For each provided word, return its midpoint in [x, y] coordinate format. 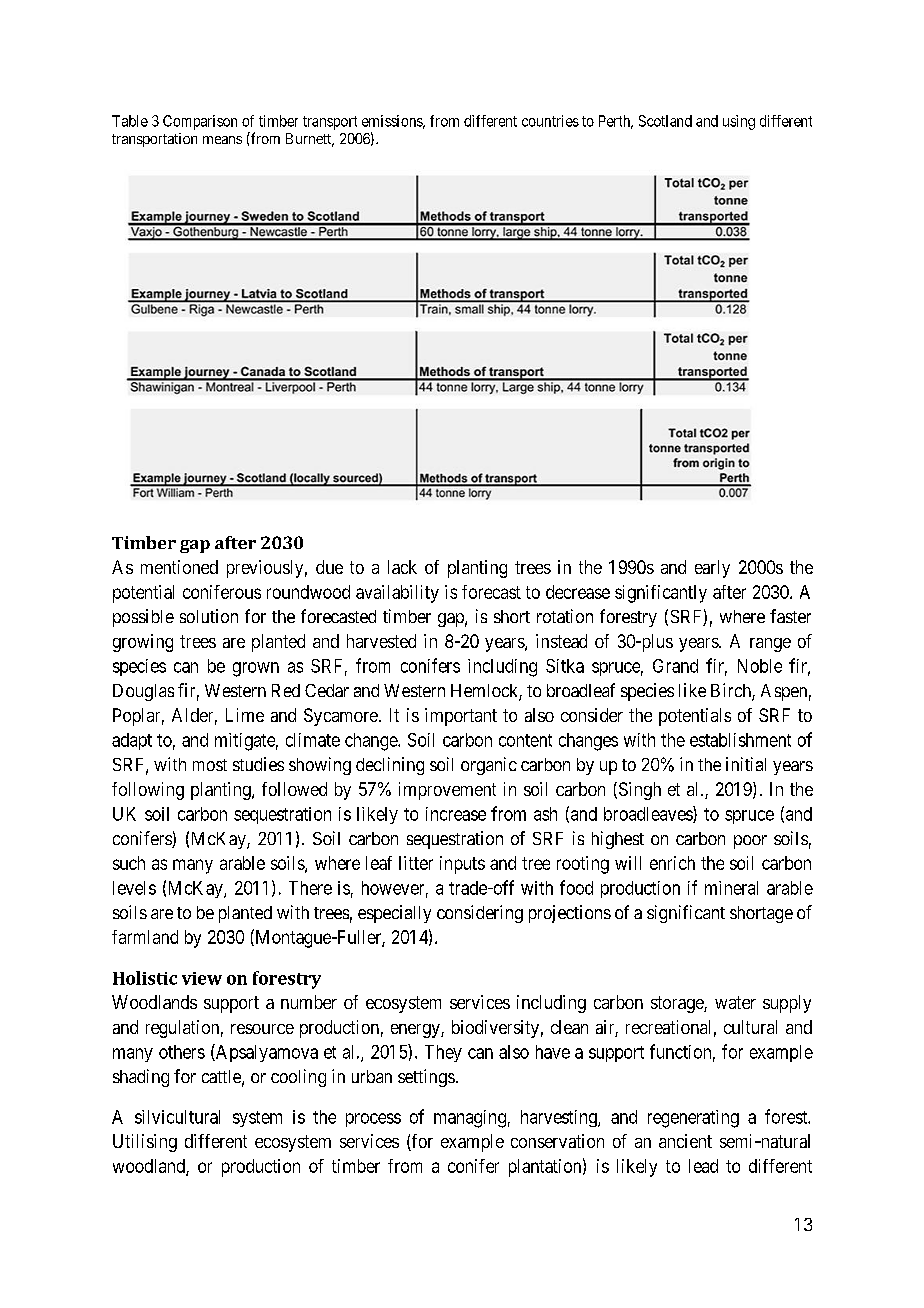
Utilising [145, 1143]
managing [470, 1119]
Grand [675, 666]
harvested [381, 641]
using [739, 122]
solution [209, 616]
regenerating [693, 1119]
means [222, 140]
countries [550, 121]
